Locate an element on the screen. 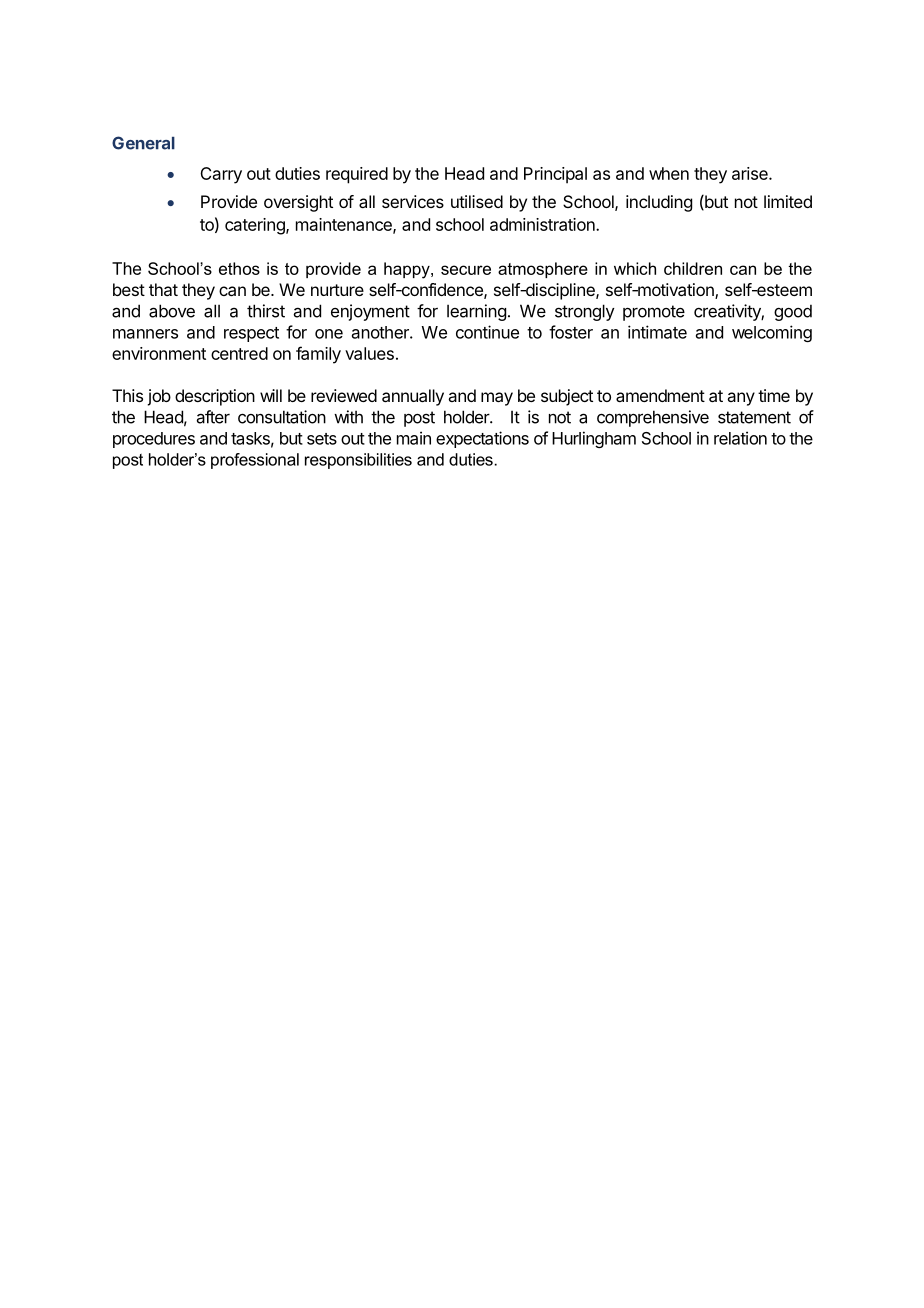  Principal is located at coordinates (555, 175).
